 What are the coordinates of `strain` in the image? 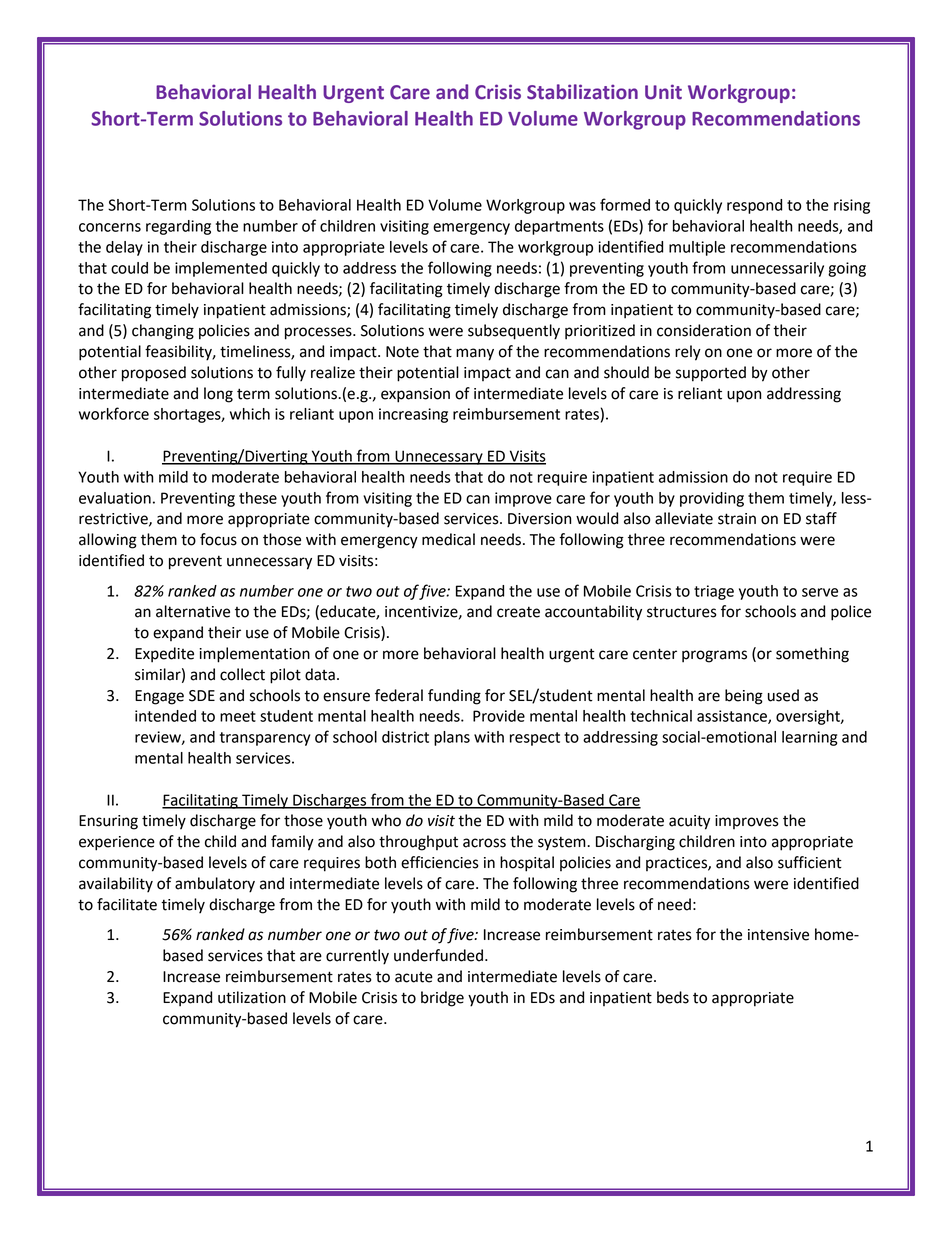 It's located at (737, 519).
